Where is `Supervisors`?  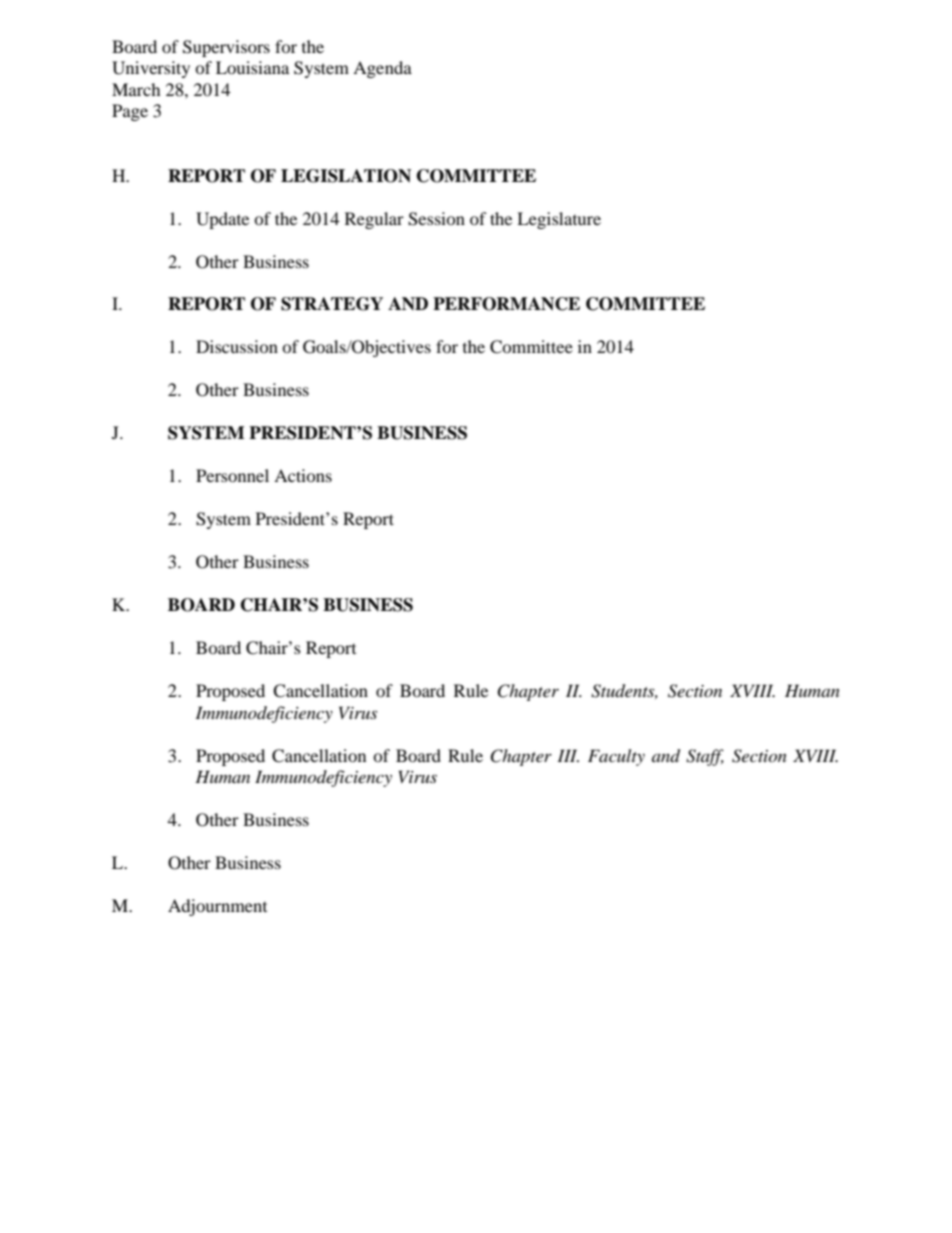 Supervisors is located at coordinates (226, 48).
